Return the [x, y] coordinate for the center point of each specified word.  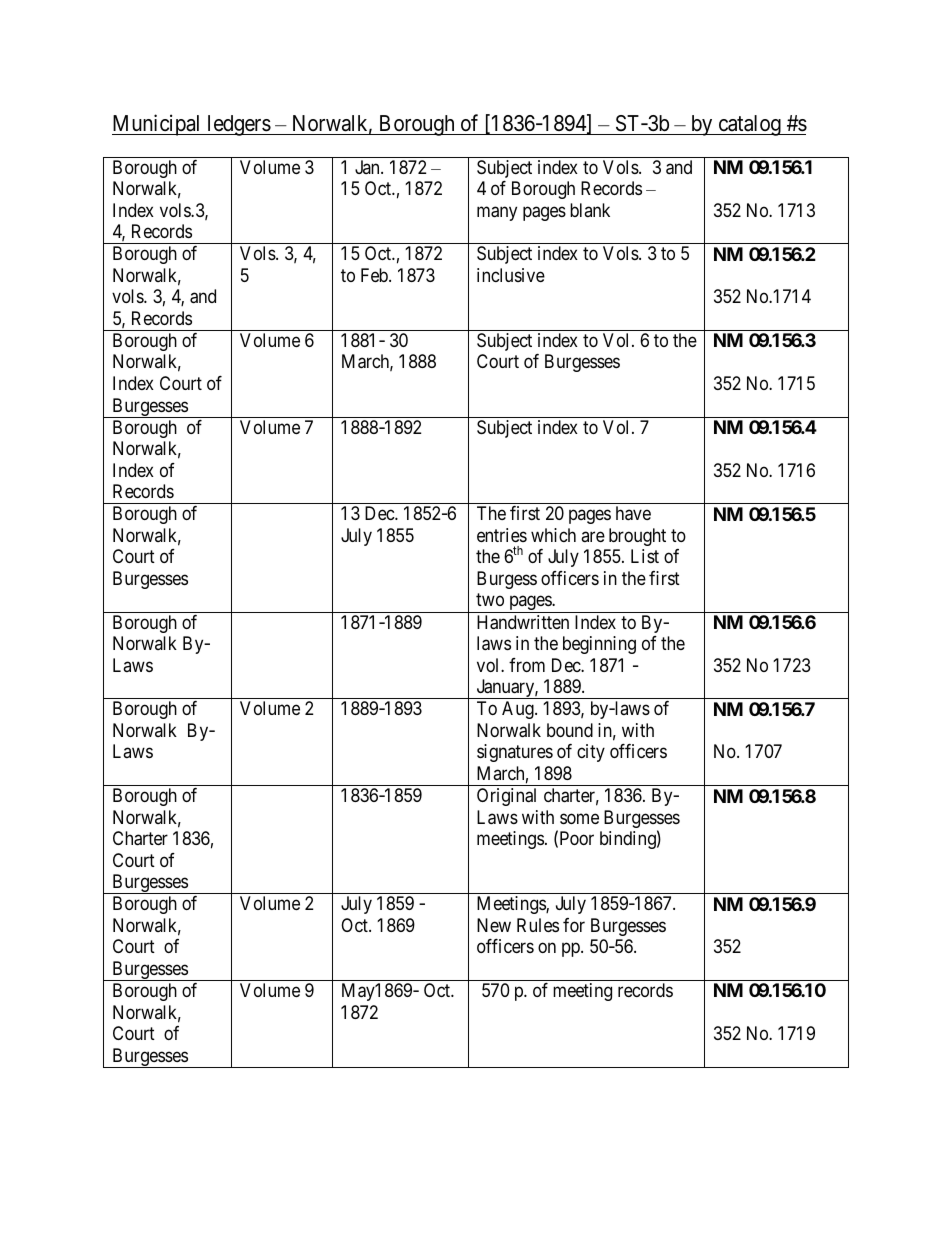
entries [502, 535]
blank [590, 210]
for [574, 925]
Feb [375, 275]
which [553, 535]
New [494, 925]
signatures [515, 753]
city [591, 753]
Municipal [158, 125]
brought [637, 537]
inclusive [511, 275]
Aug [519, 710]
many [497, 213]
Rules [538, 925]
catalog [749, 125]
